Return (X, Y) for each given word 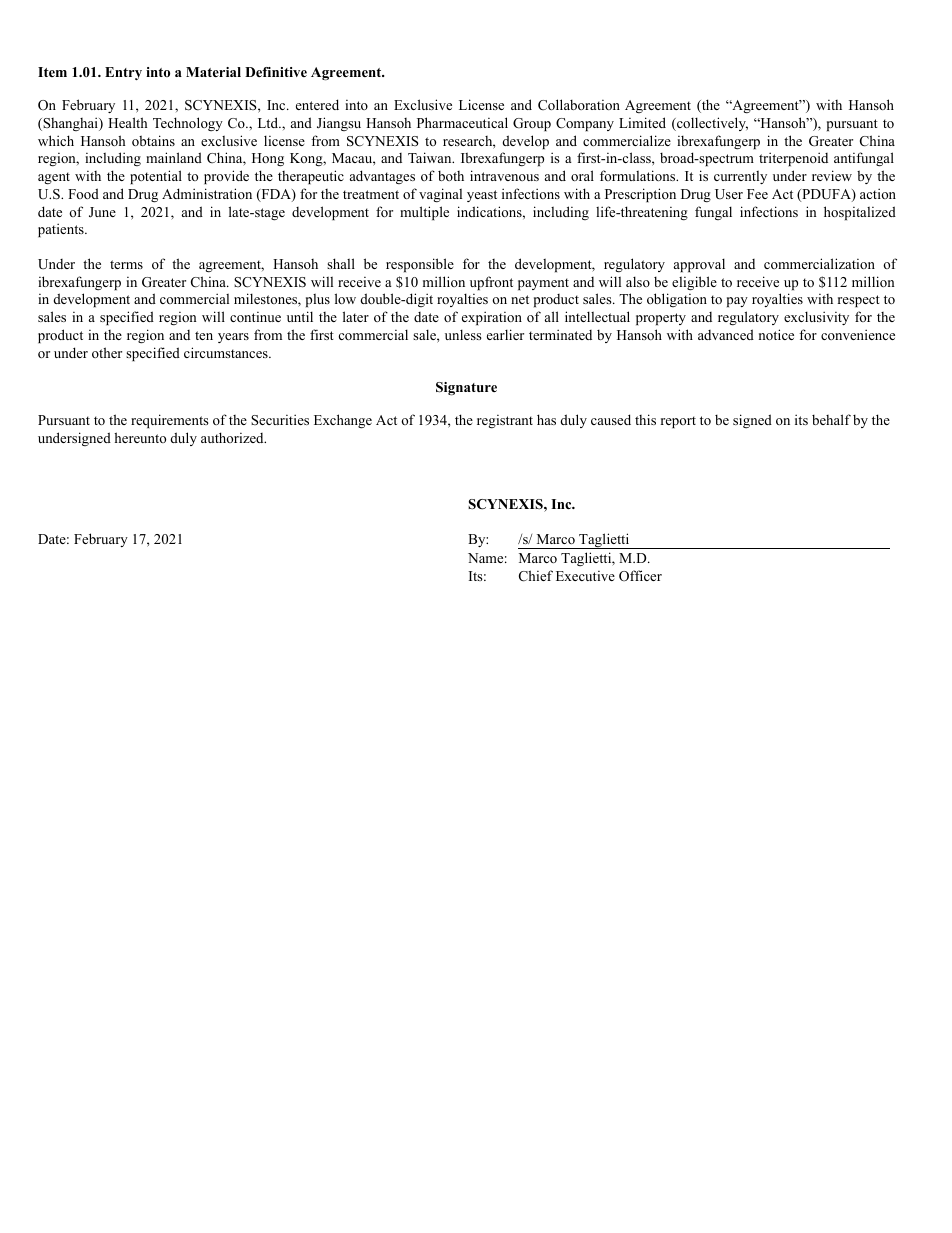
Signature (466, 389)
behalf (831, 419)
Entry (123, 73)
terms (126, 264)
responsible (420, 265)
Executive (585, 576)
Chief (536, 576)
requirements (170, 421)
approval (699, 265)
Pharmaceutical (462, 122)
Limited (642, 122)
